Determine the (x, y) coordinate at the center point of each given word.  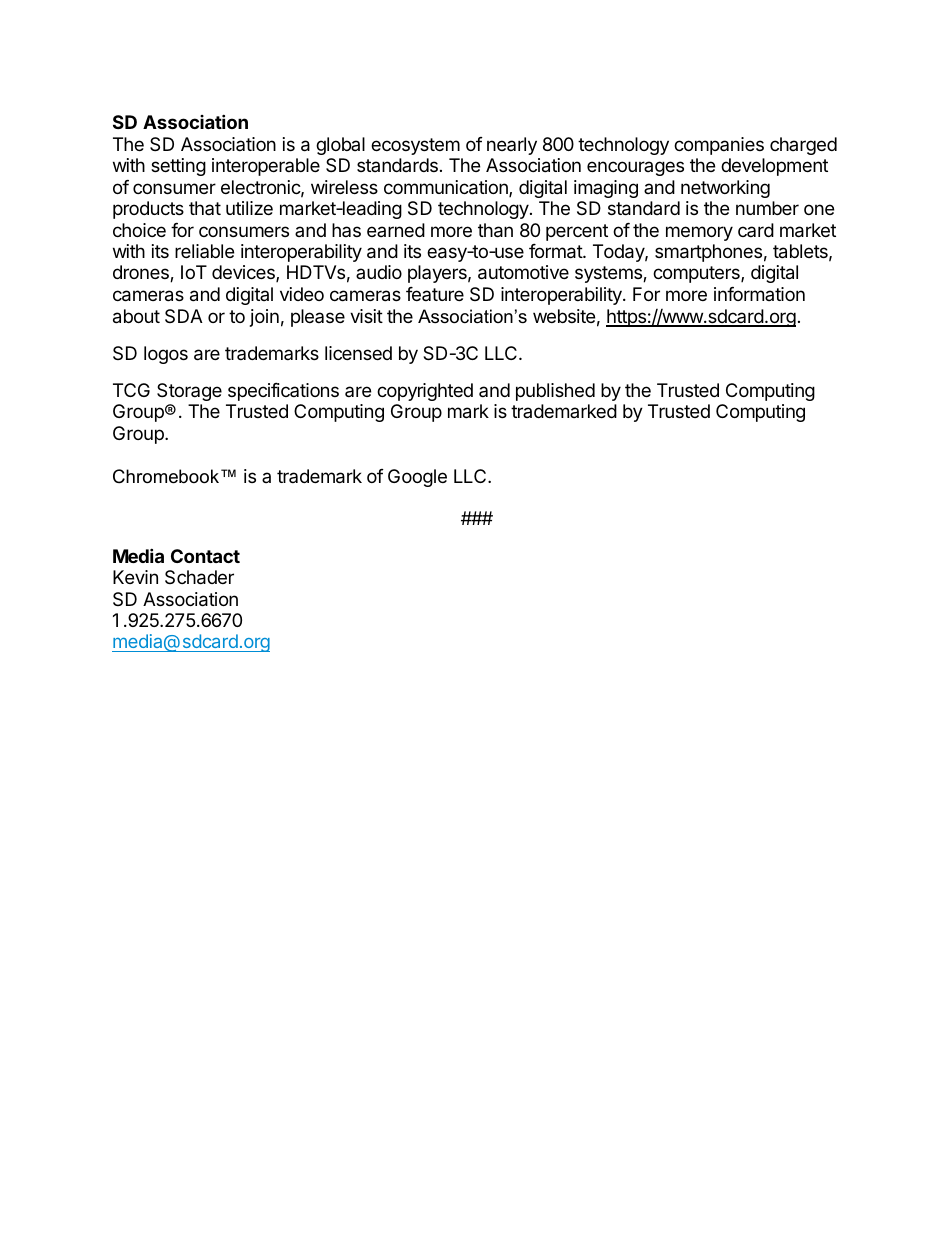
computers (697, 274)
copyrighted (425, 392)
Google (417, 478)
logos (166, 355)
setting (178, 167)
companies (719, 146)
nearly (512, 146)
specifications (283, 392)
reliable (204, 251)
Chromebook (167, 476)
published (555, 392)
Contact (205, 556)
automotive (523, 272)
